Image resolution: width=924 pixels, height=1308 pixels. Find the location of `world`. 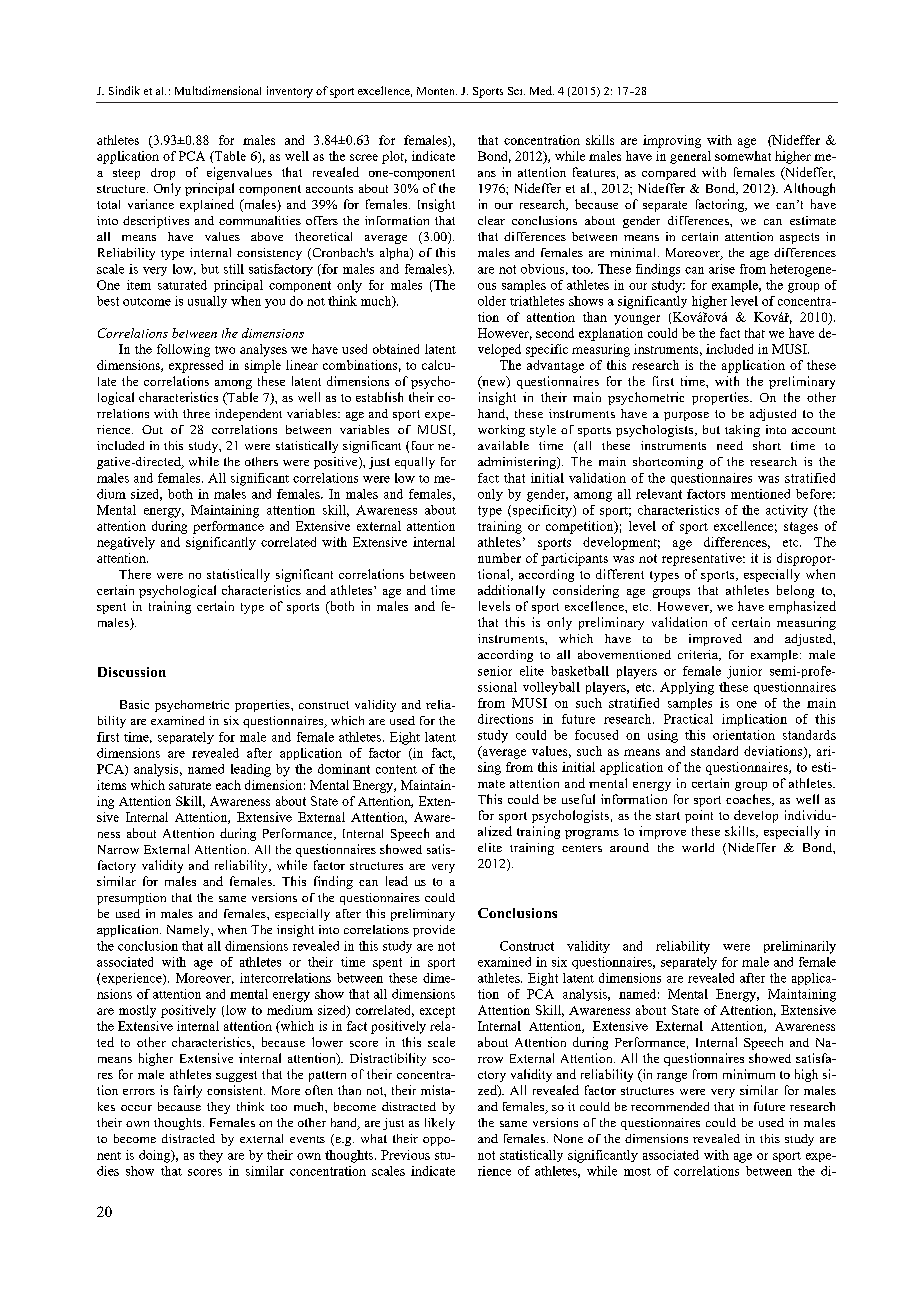

world is located at coordinates (698, 847).
